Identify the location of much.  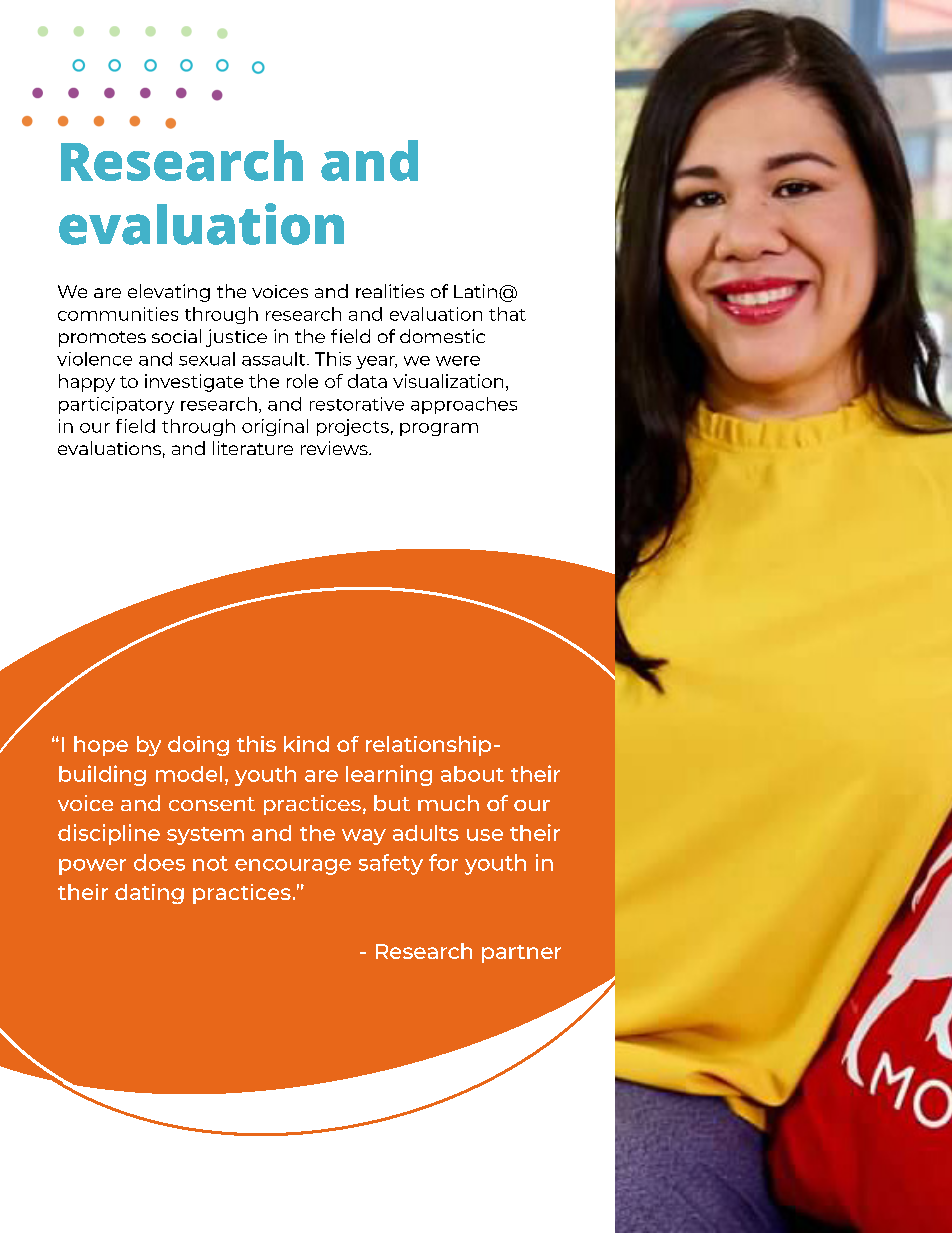
(448, 803).
